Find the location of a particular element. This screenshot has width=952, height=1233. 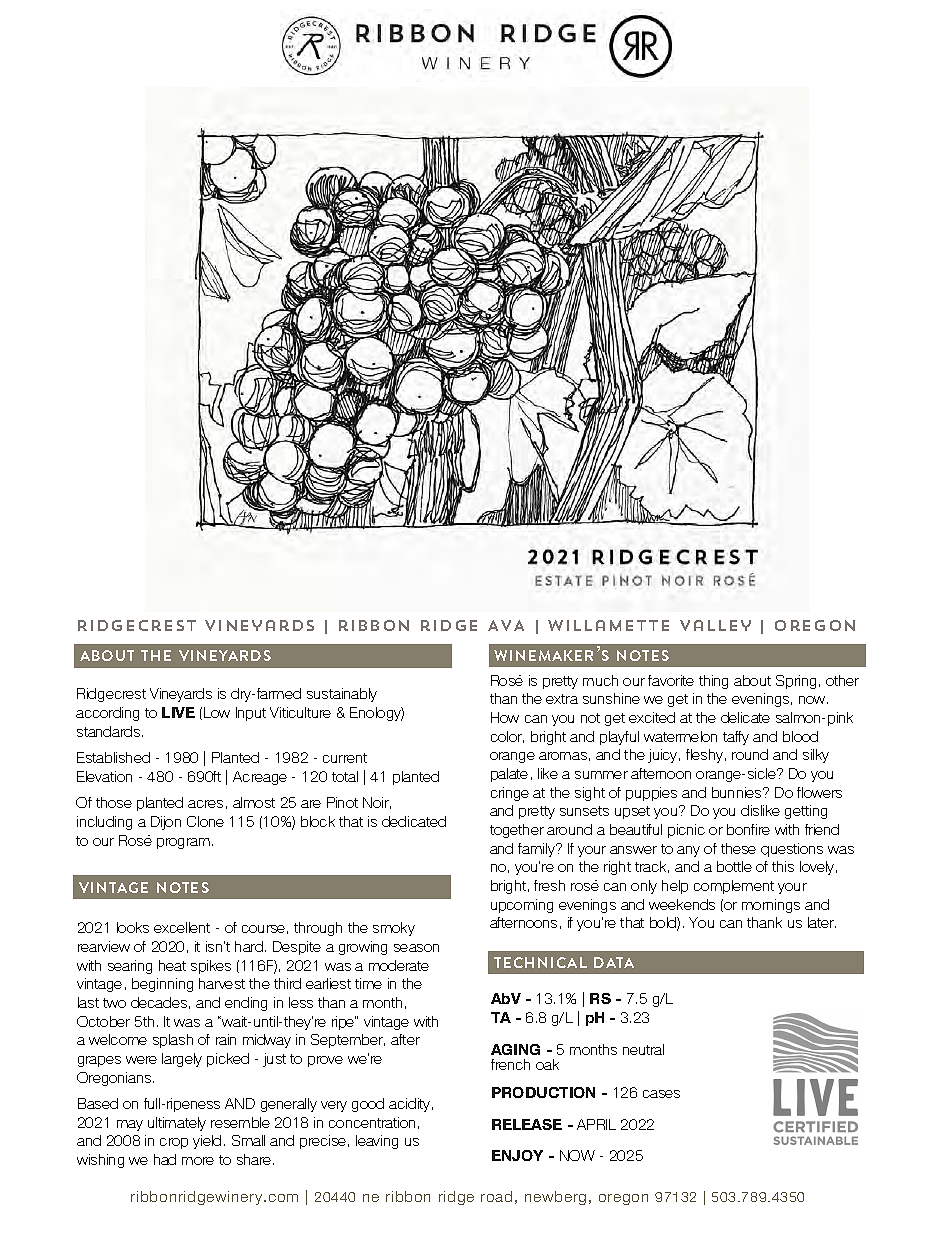

AVA is located at coordinates (506, 625).
